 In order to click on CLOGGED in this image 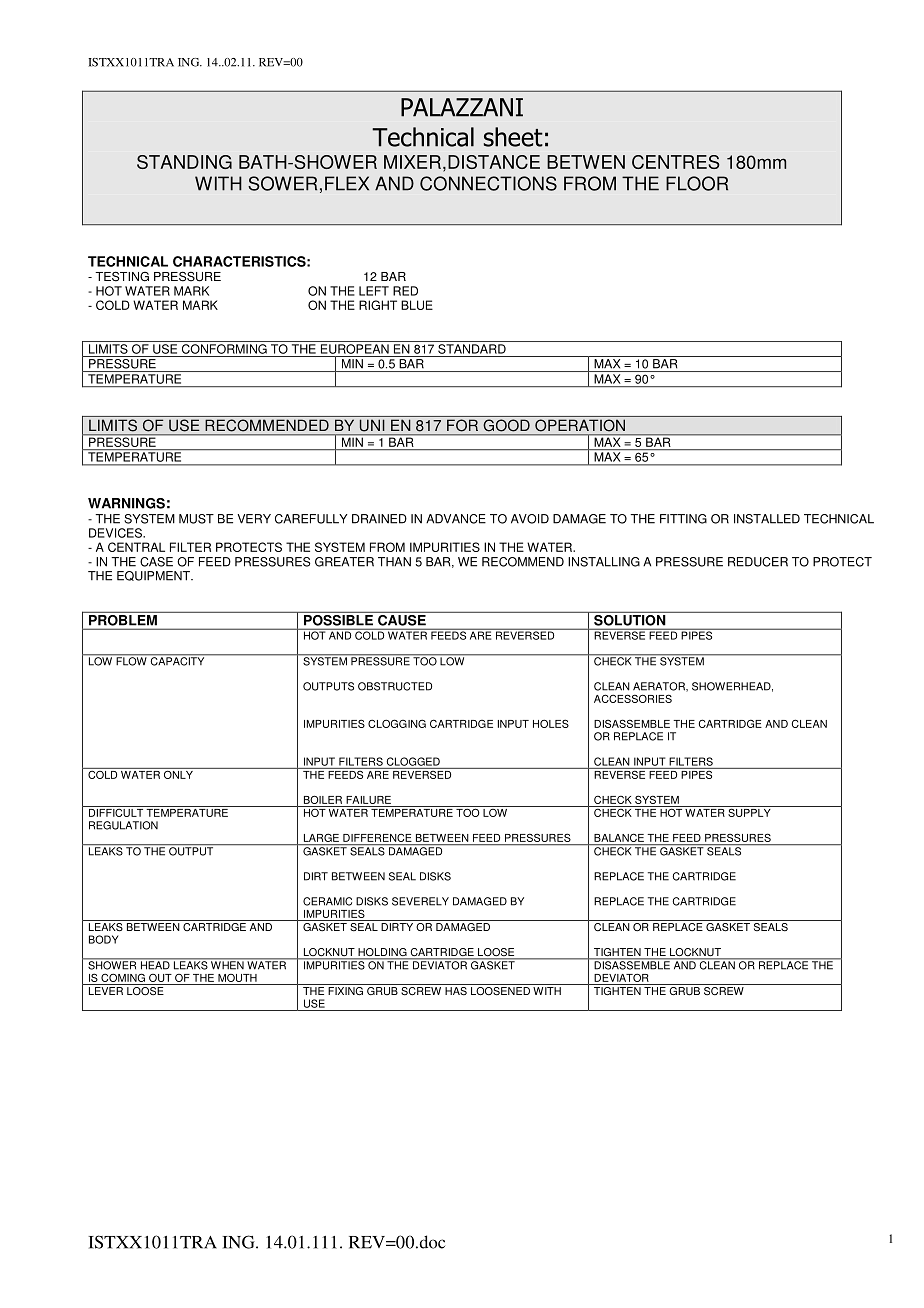, I will do `click(413, 761)`.
